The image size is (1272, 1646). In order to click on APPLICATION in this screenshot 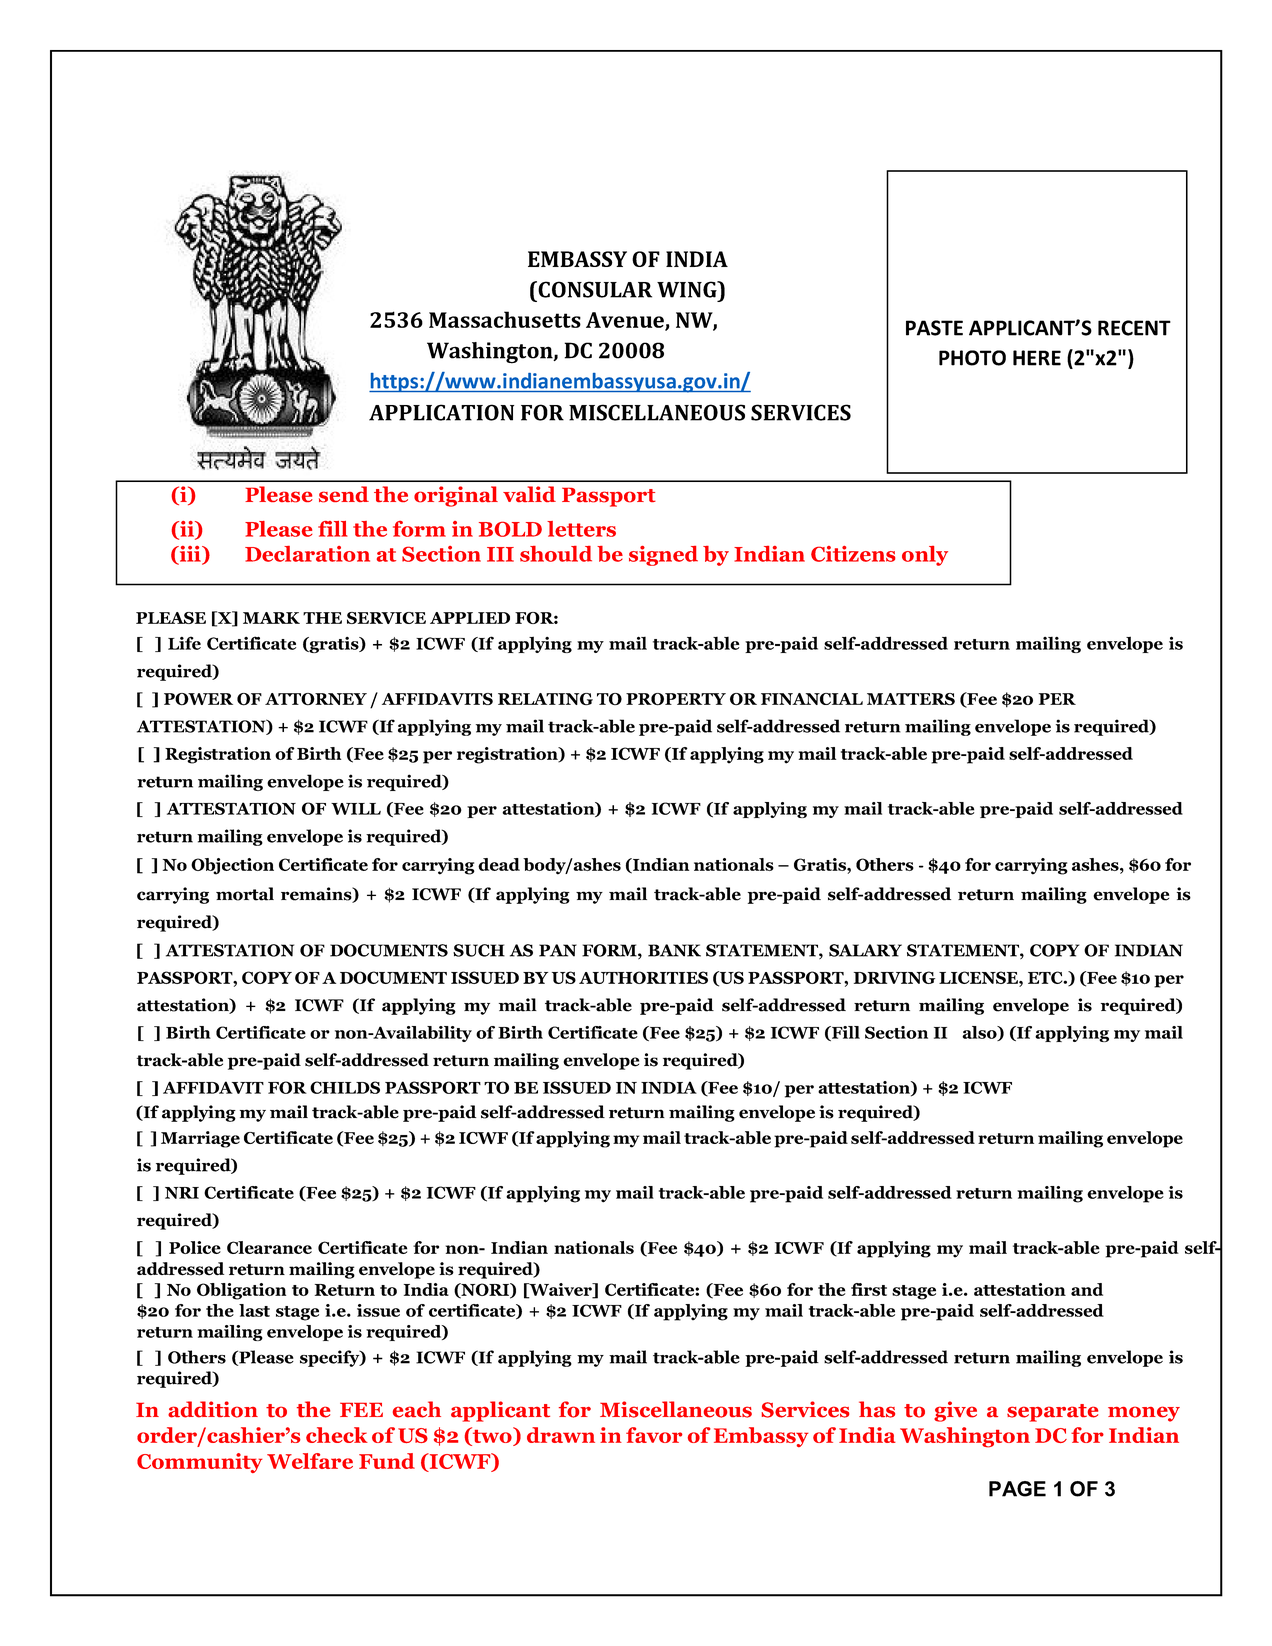, I will do `click(441, 412)`.
